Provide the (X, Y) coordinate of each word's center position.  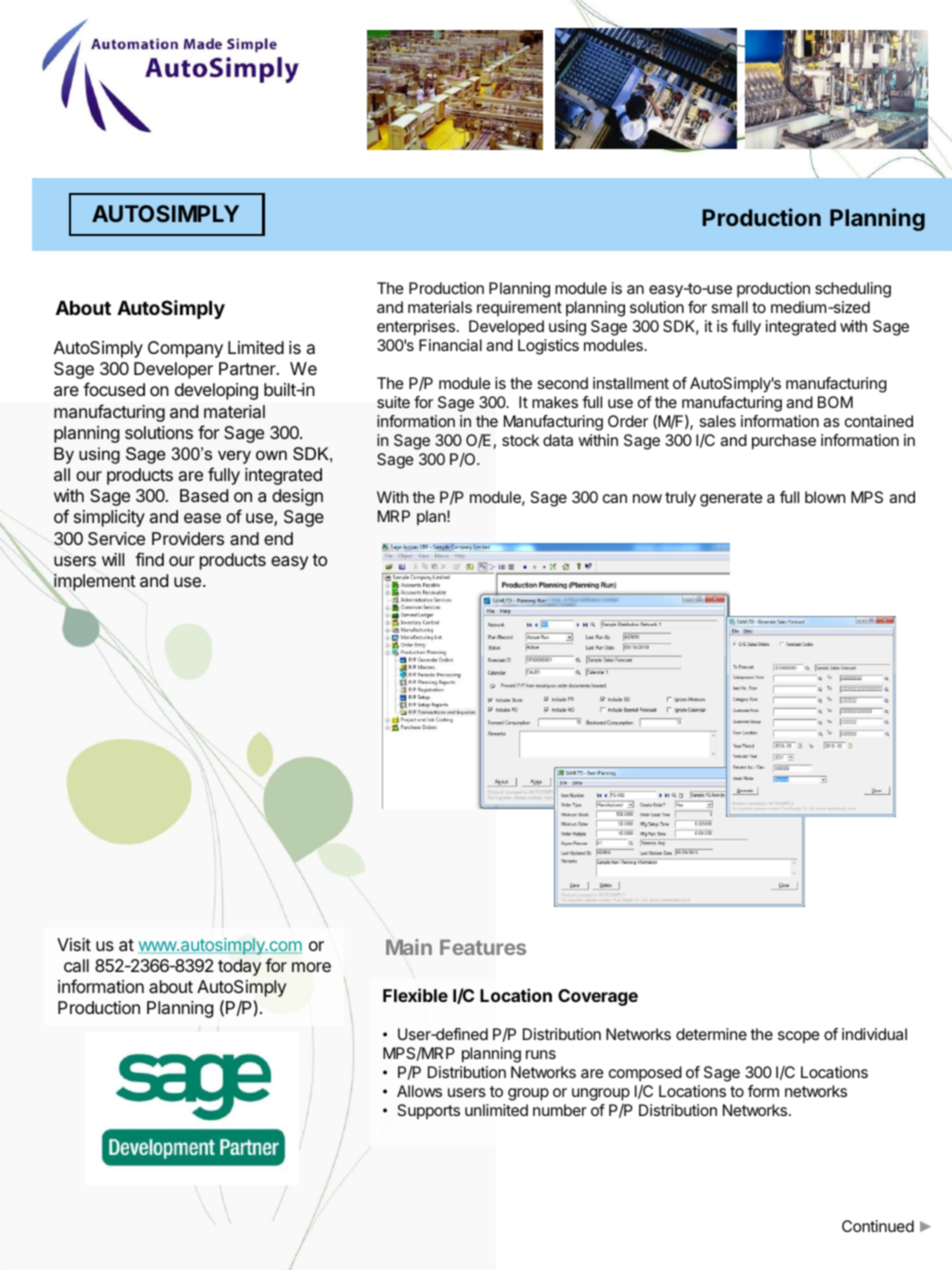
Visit (74, 944)
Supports (428, 1111)
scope (799, 1037)
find (149, 559)
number (560, 1110)
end (278, 538)
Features (483, 947)
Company (185, 349)
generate (731, 499)
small (730, 307)
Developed (506, 328)
